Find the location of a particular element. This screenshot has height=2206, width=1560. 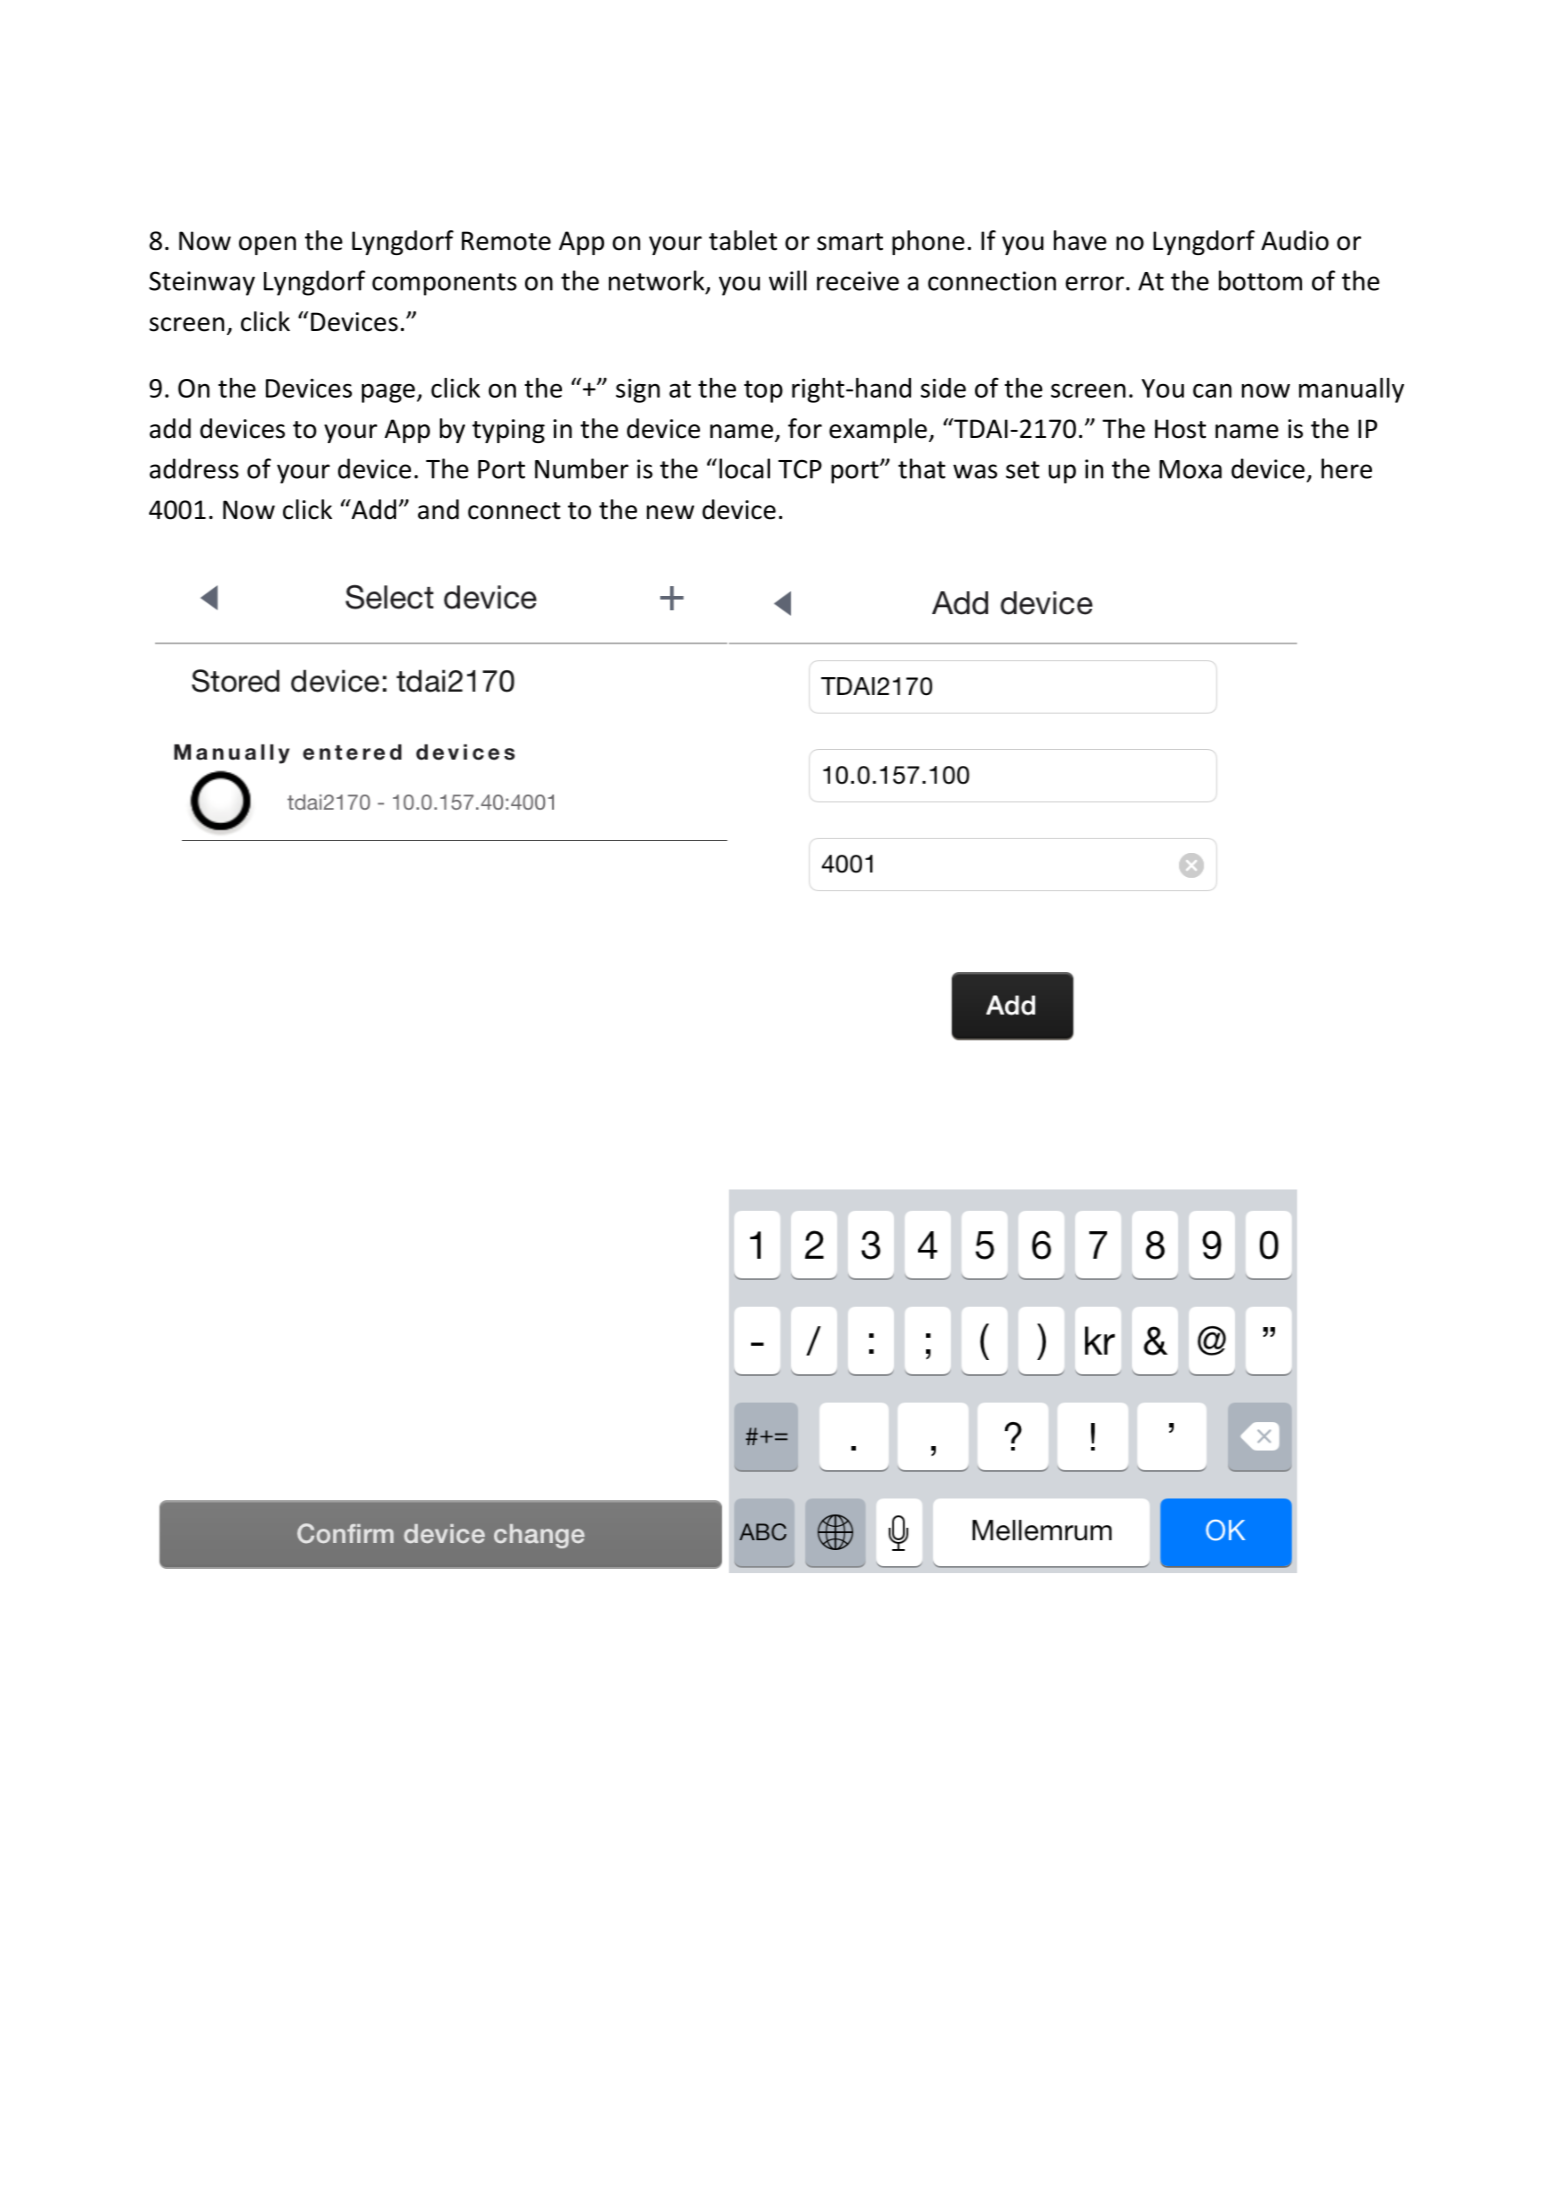

top is located at coordinates (763, 391).
